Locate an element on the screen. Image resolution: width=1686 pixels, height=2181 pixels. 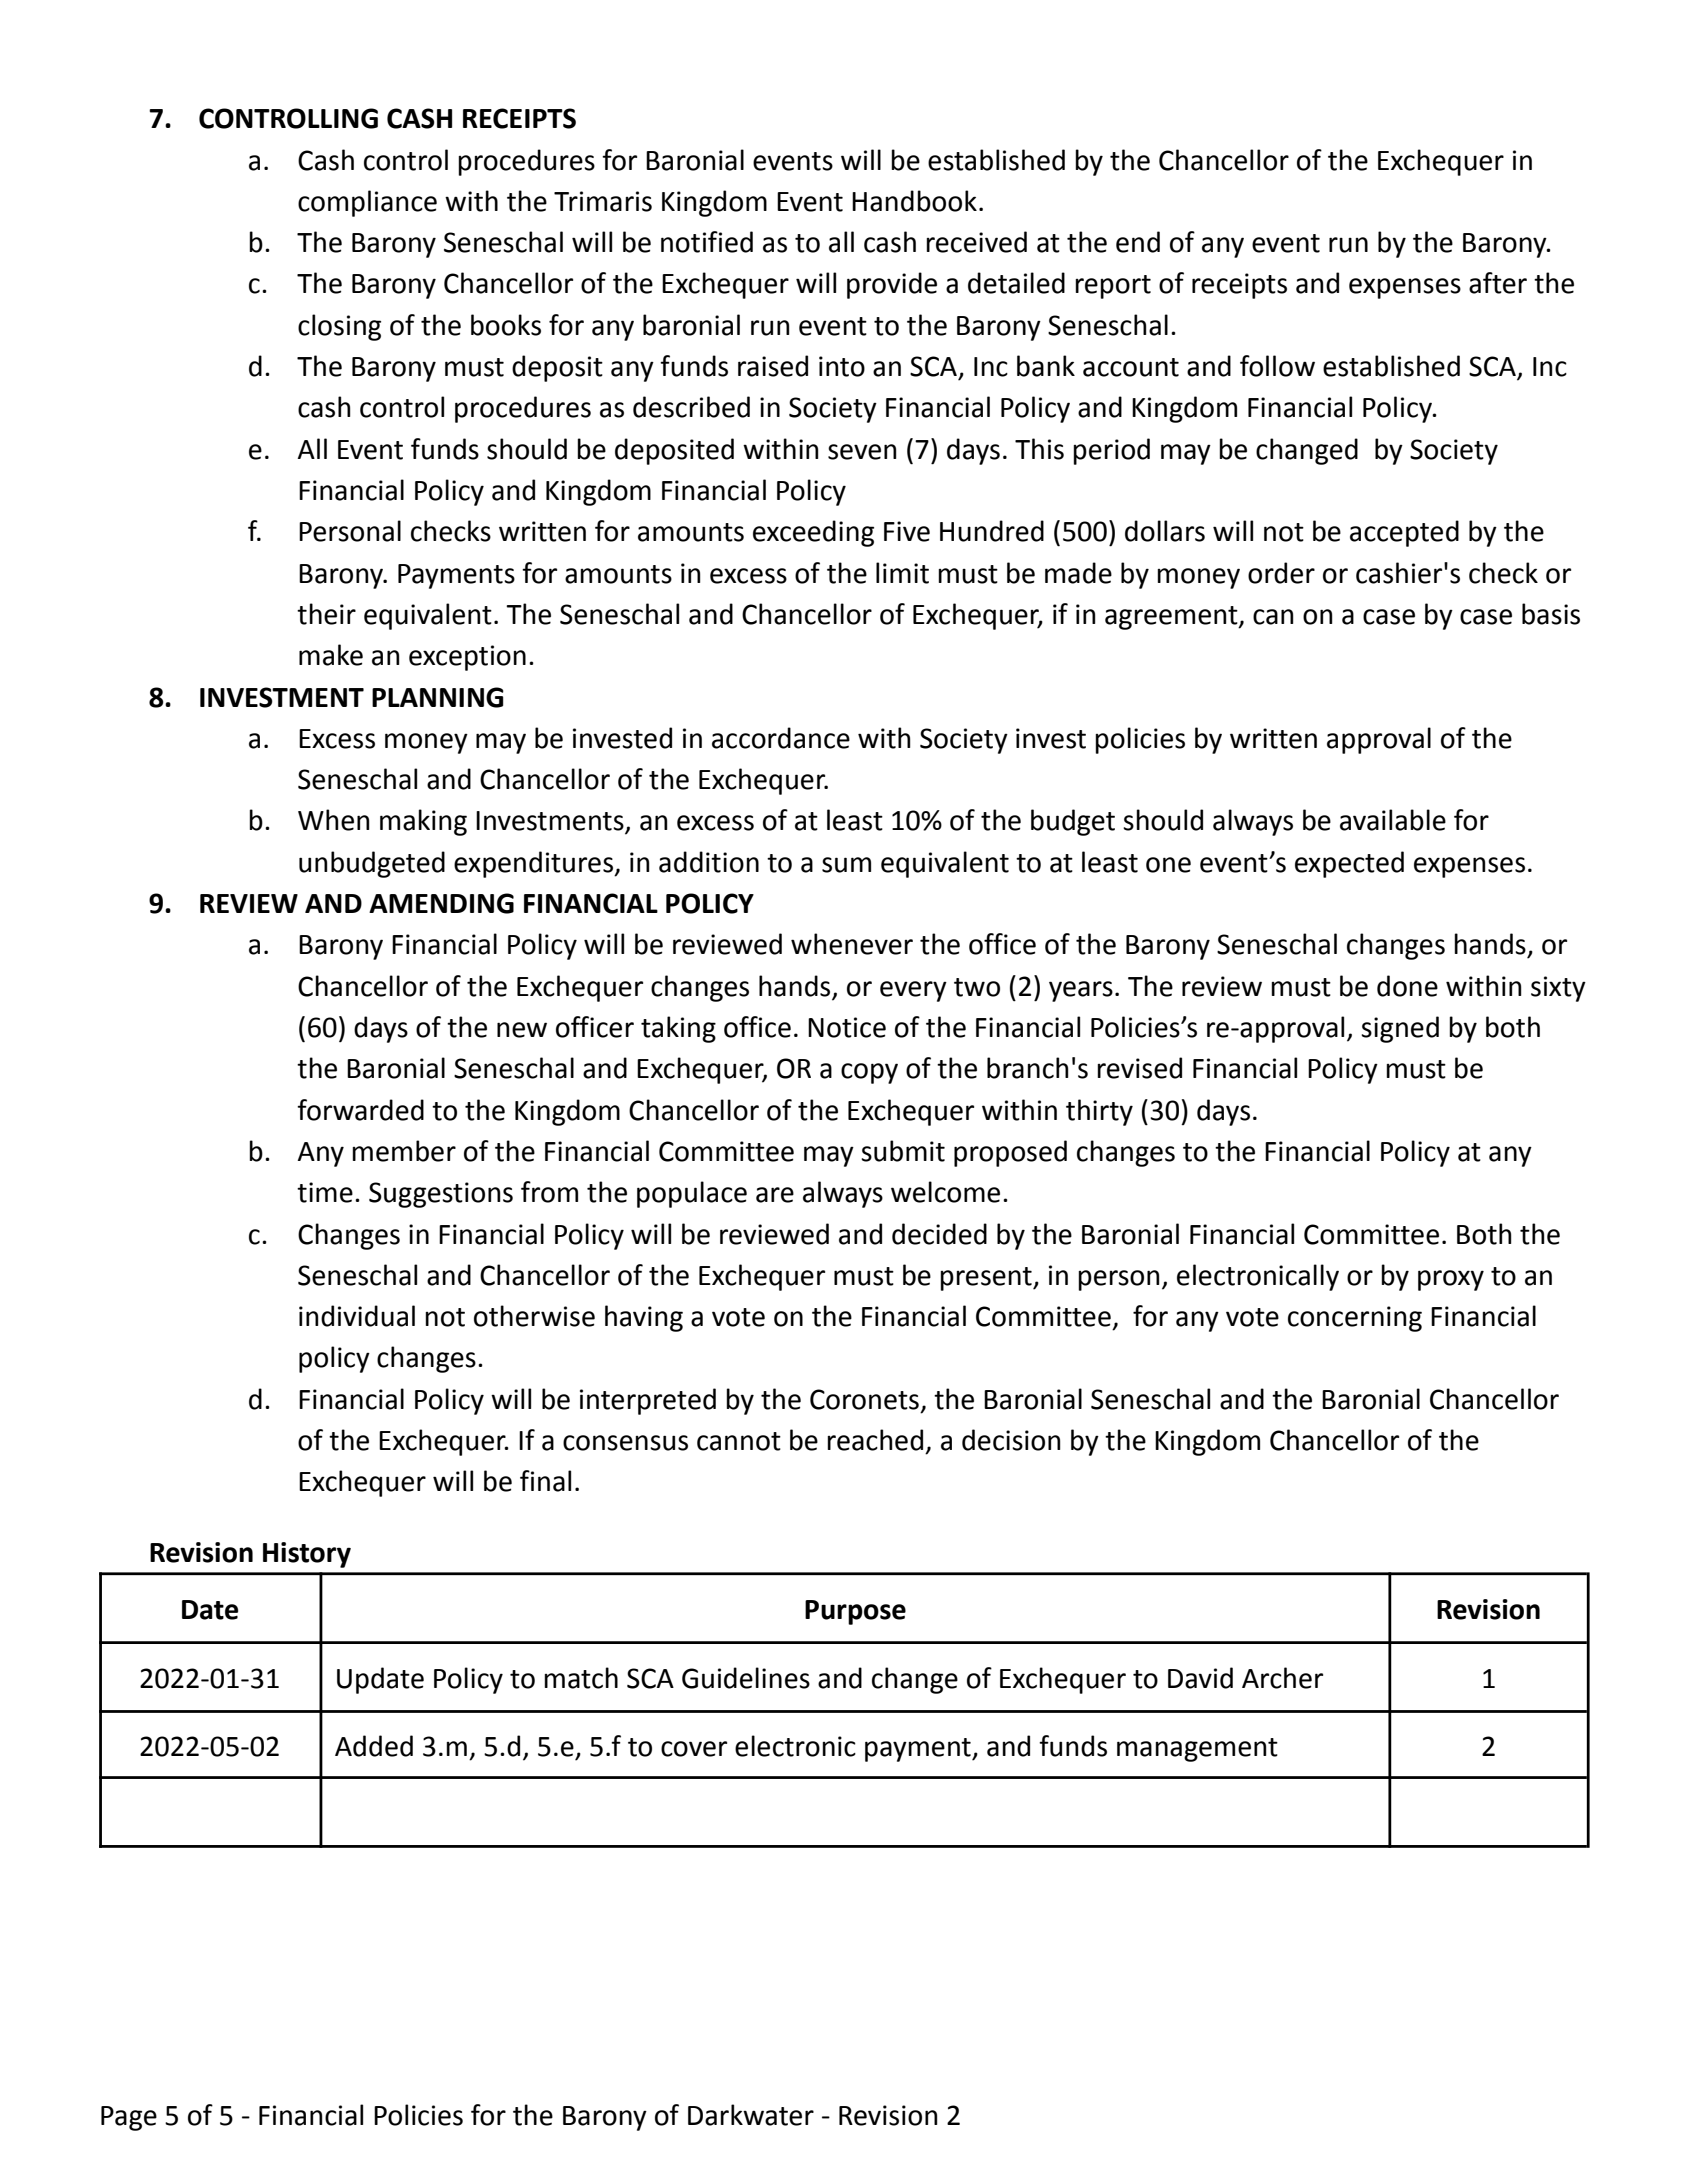
submit is located at coordinates (903, 1151).
